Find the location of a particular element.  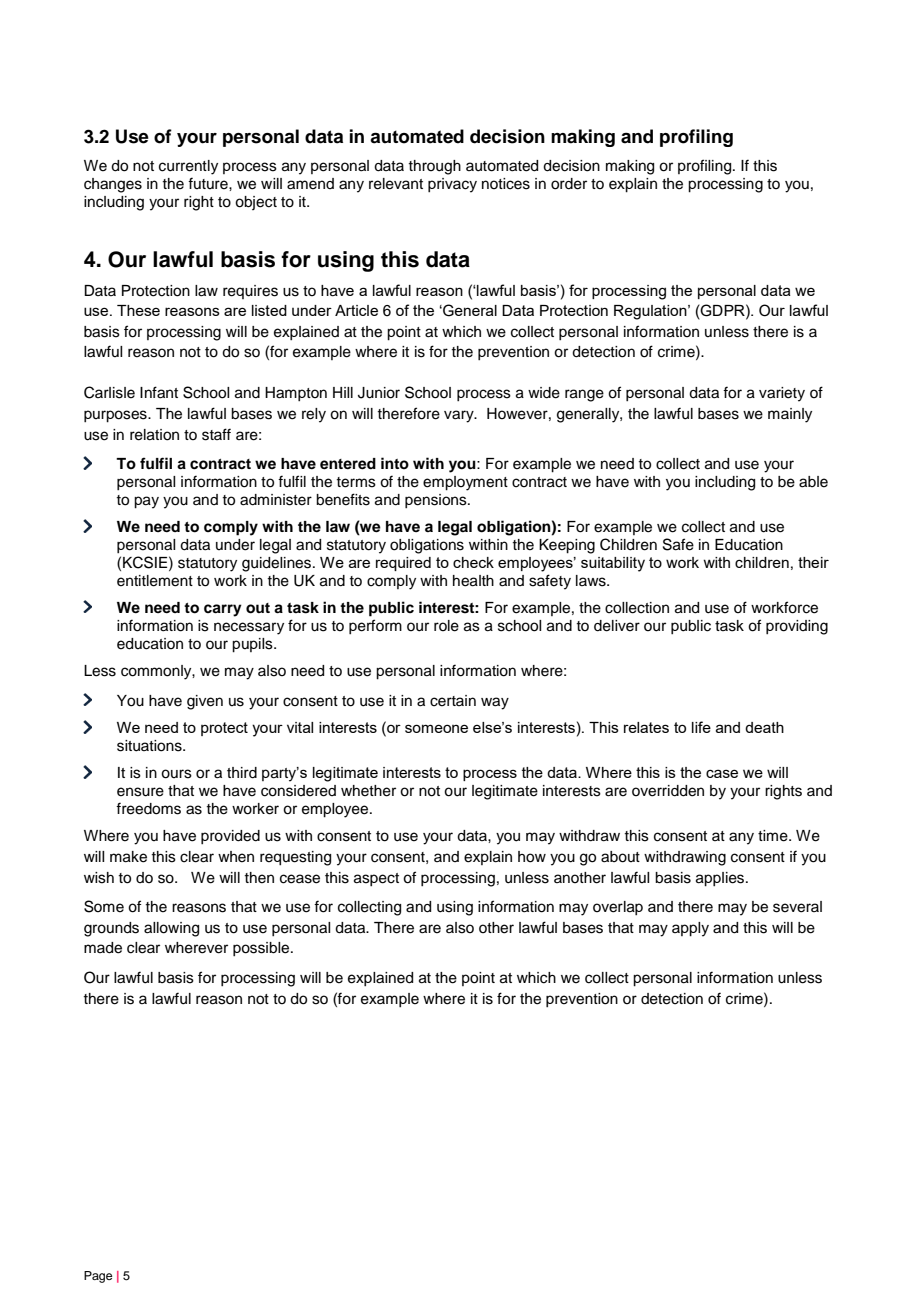

allowing is located at coordinates (171, 929).
